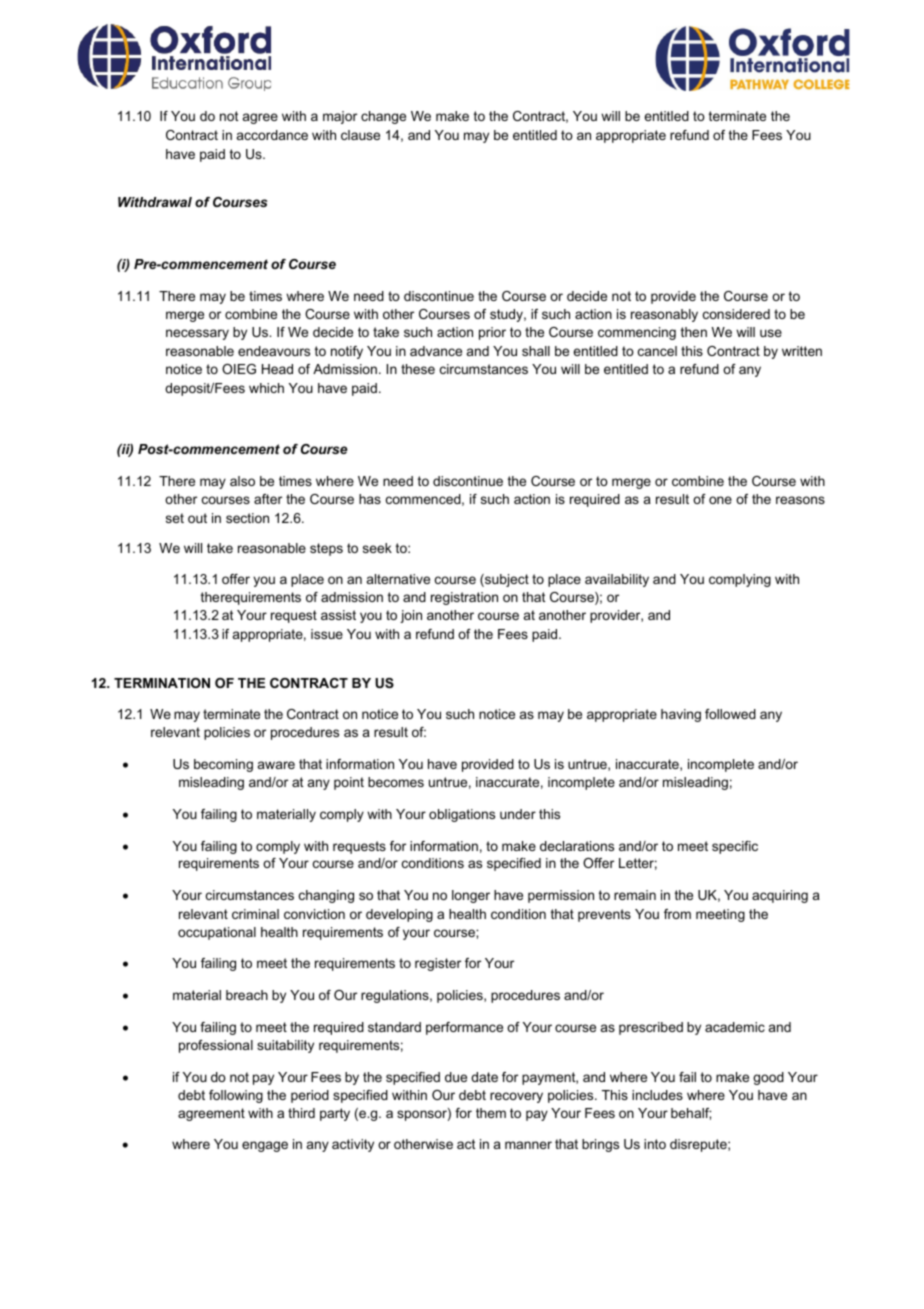 The height and width of the screenshot is (1309, 924). Describe the element at coordinates (266, 388) in the screenshot. I see `which` at that location.
